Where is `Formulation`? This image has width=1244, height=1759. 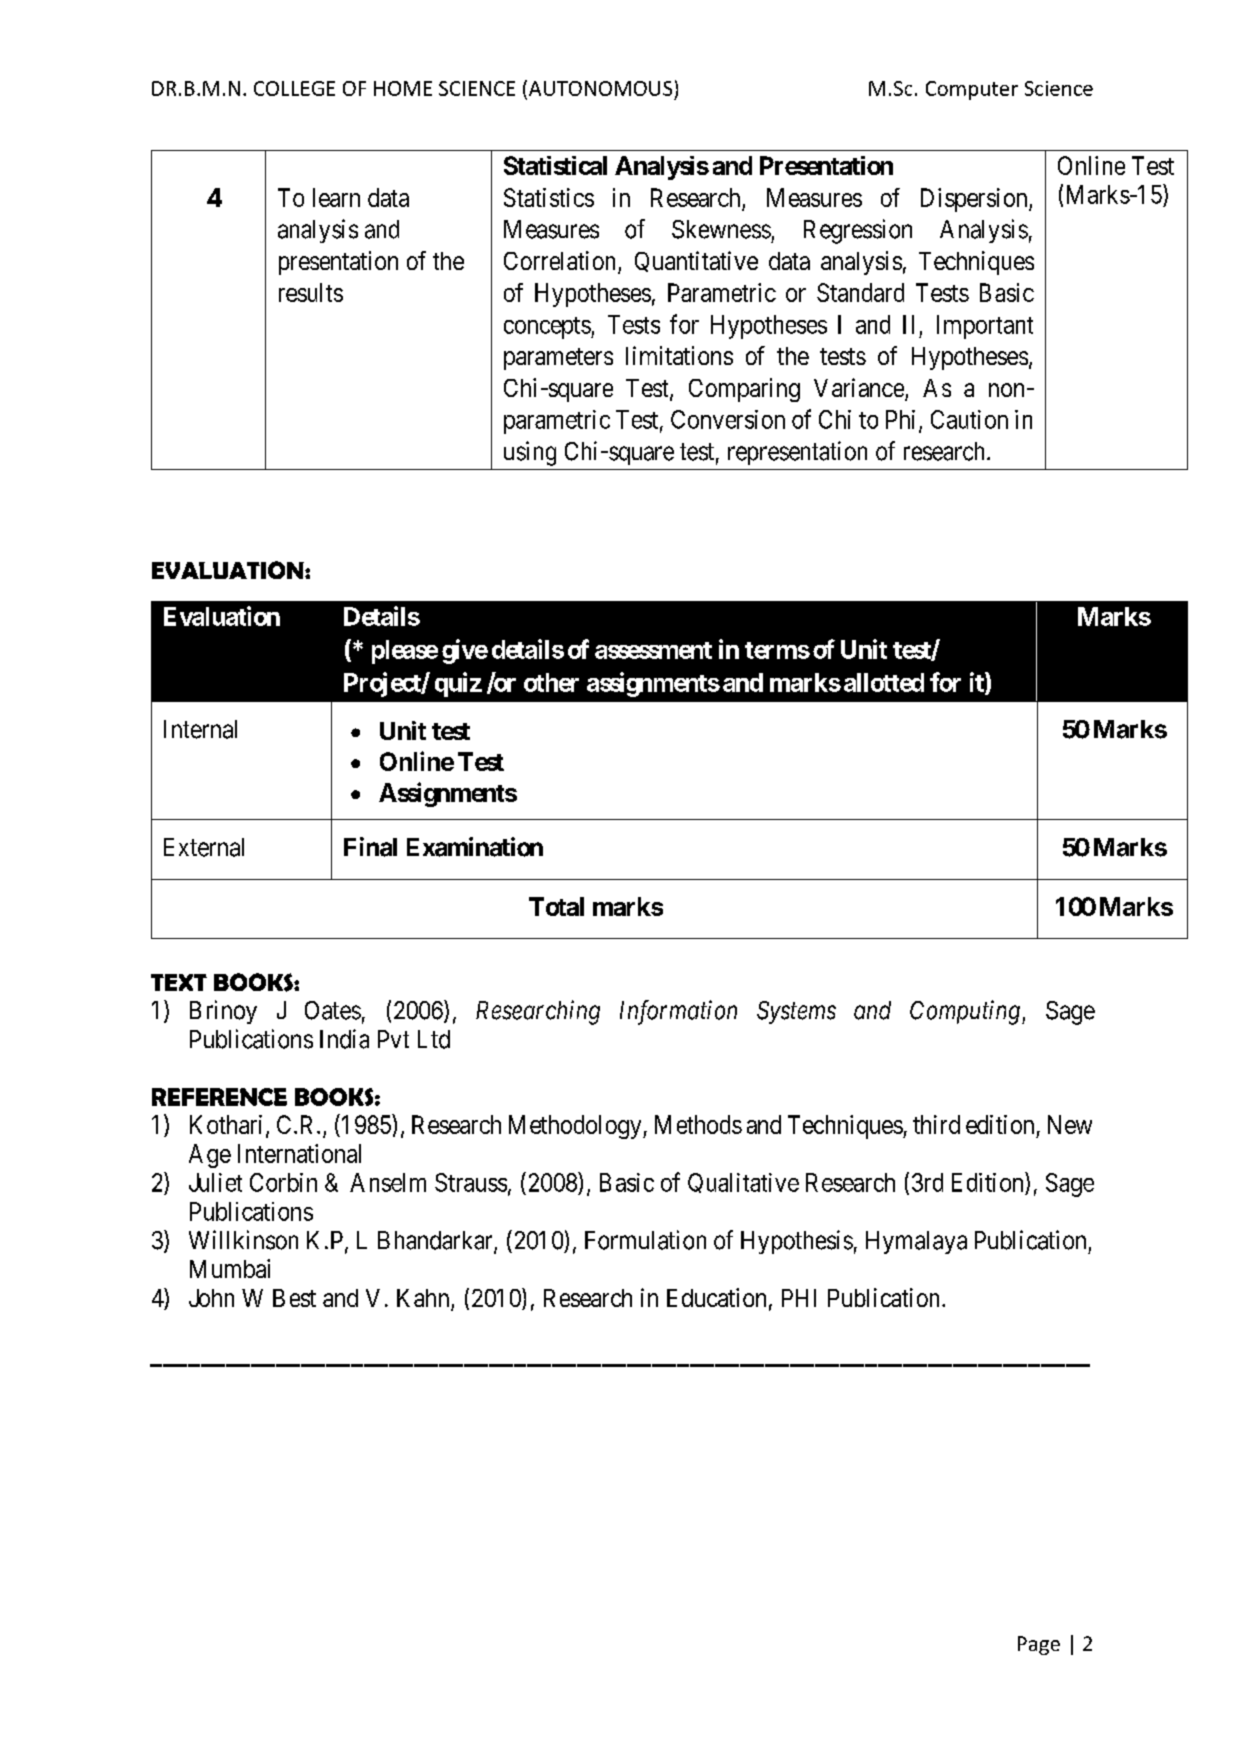
Formulation is located at coordinates (645, 1240).
